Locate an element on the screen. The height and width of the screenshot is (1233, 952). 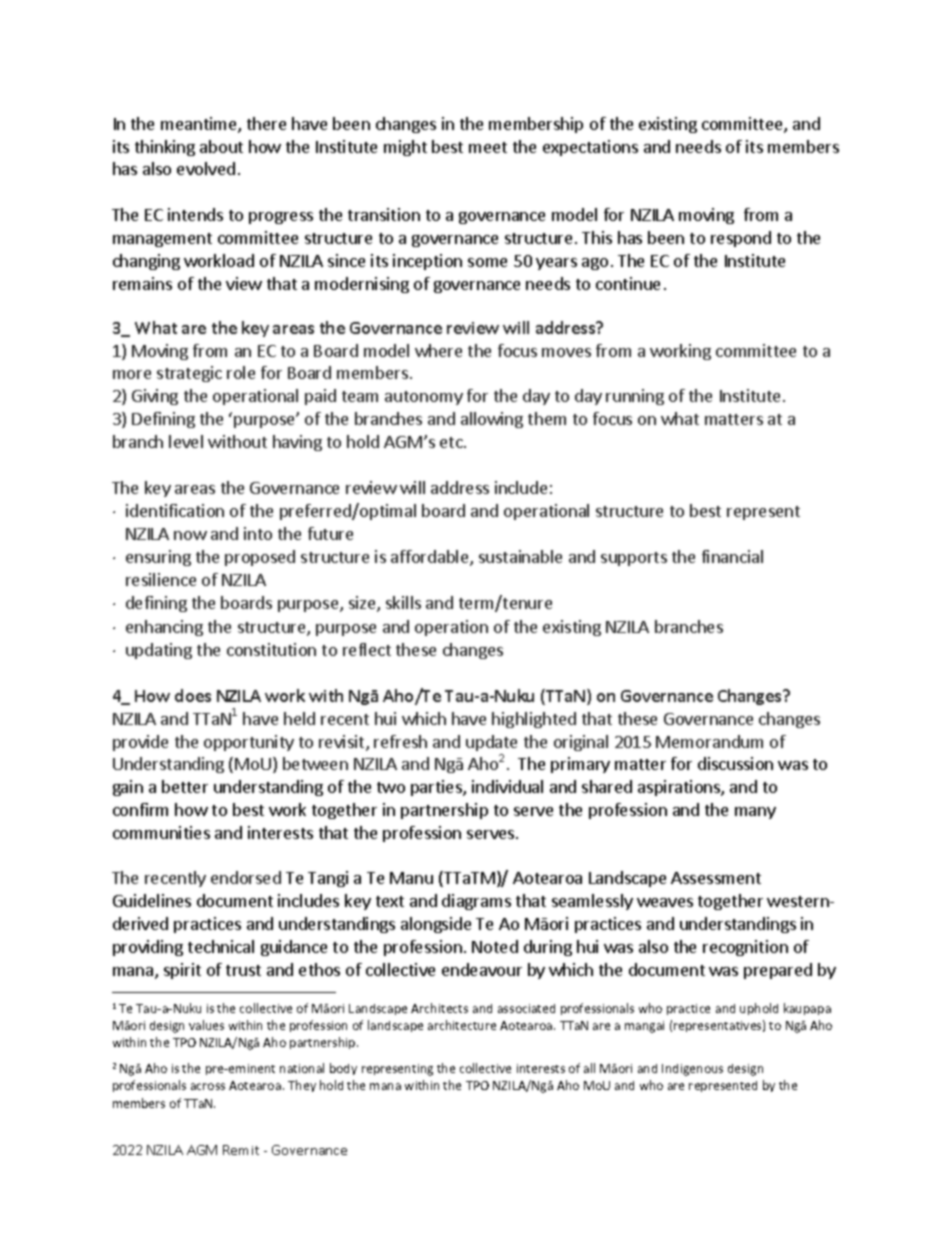
across is located at coordinates (208, 1086).
